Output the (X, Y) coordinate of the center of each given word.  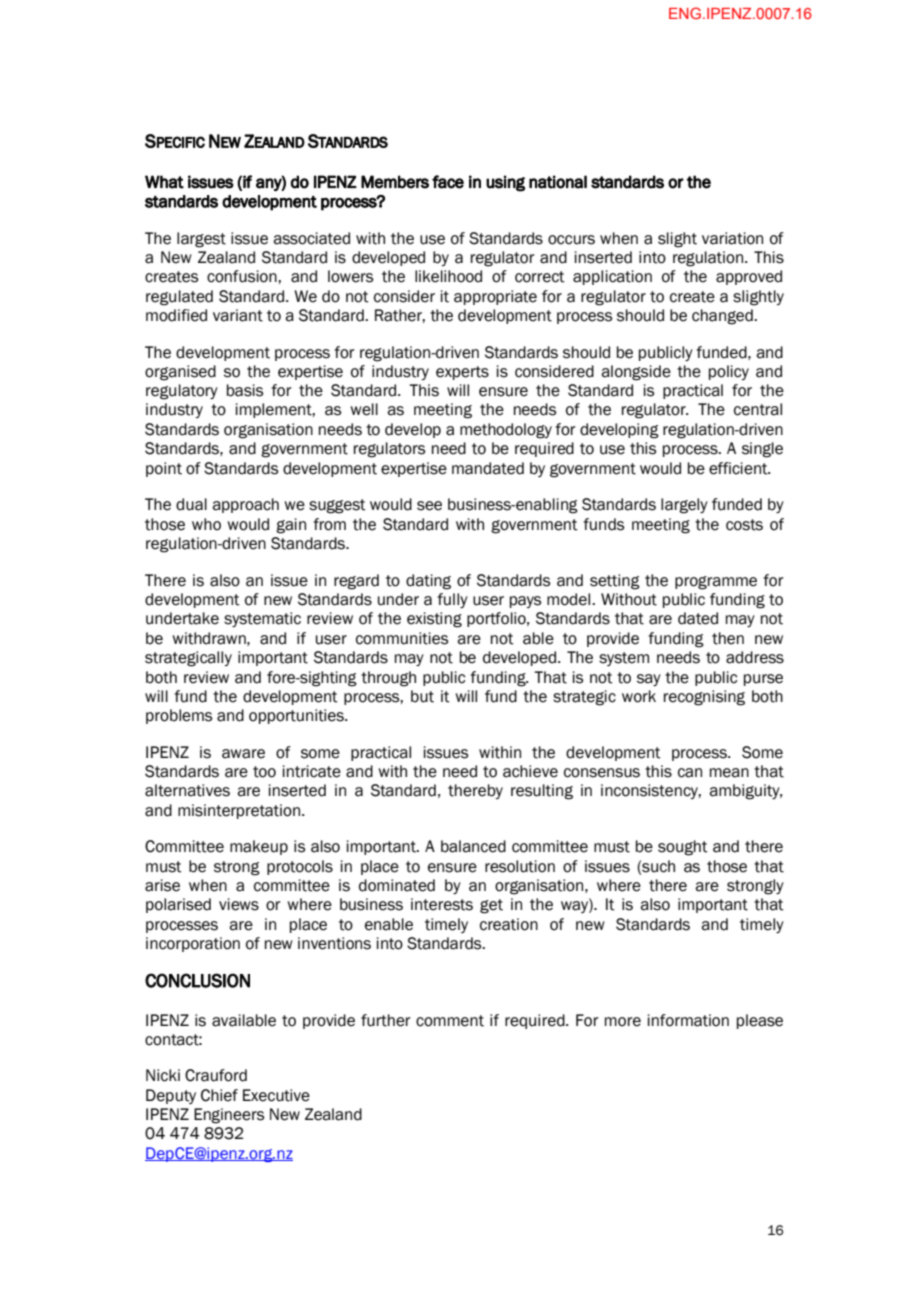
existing (434, 620)
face (448, 182)
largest (201, 240)
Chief (219, 1095)
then (728, 638)
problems (179, 716)
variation (732, 238)
